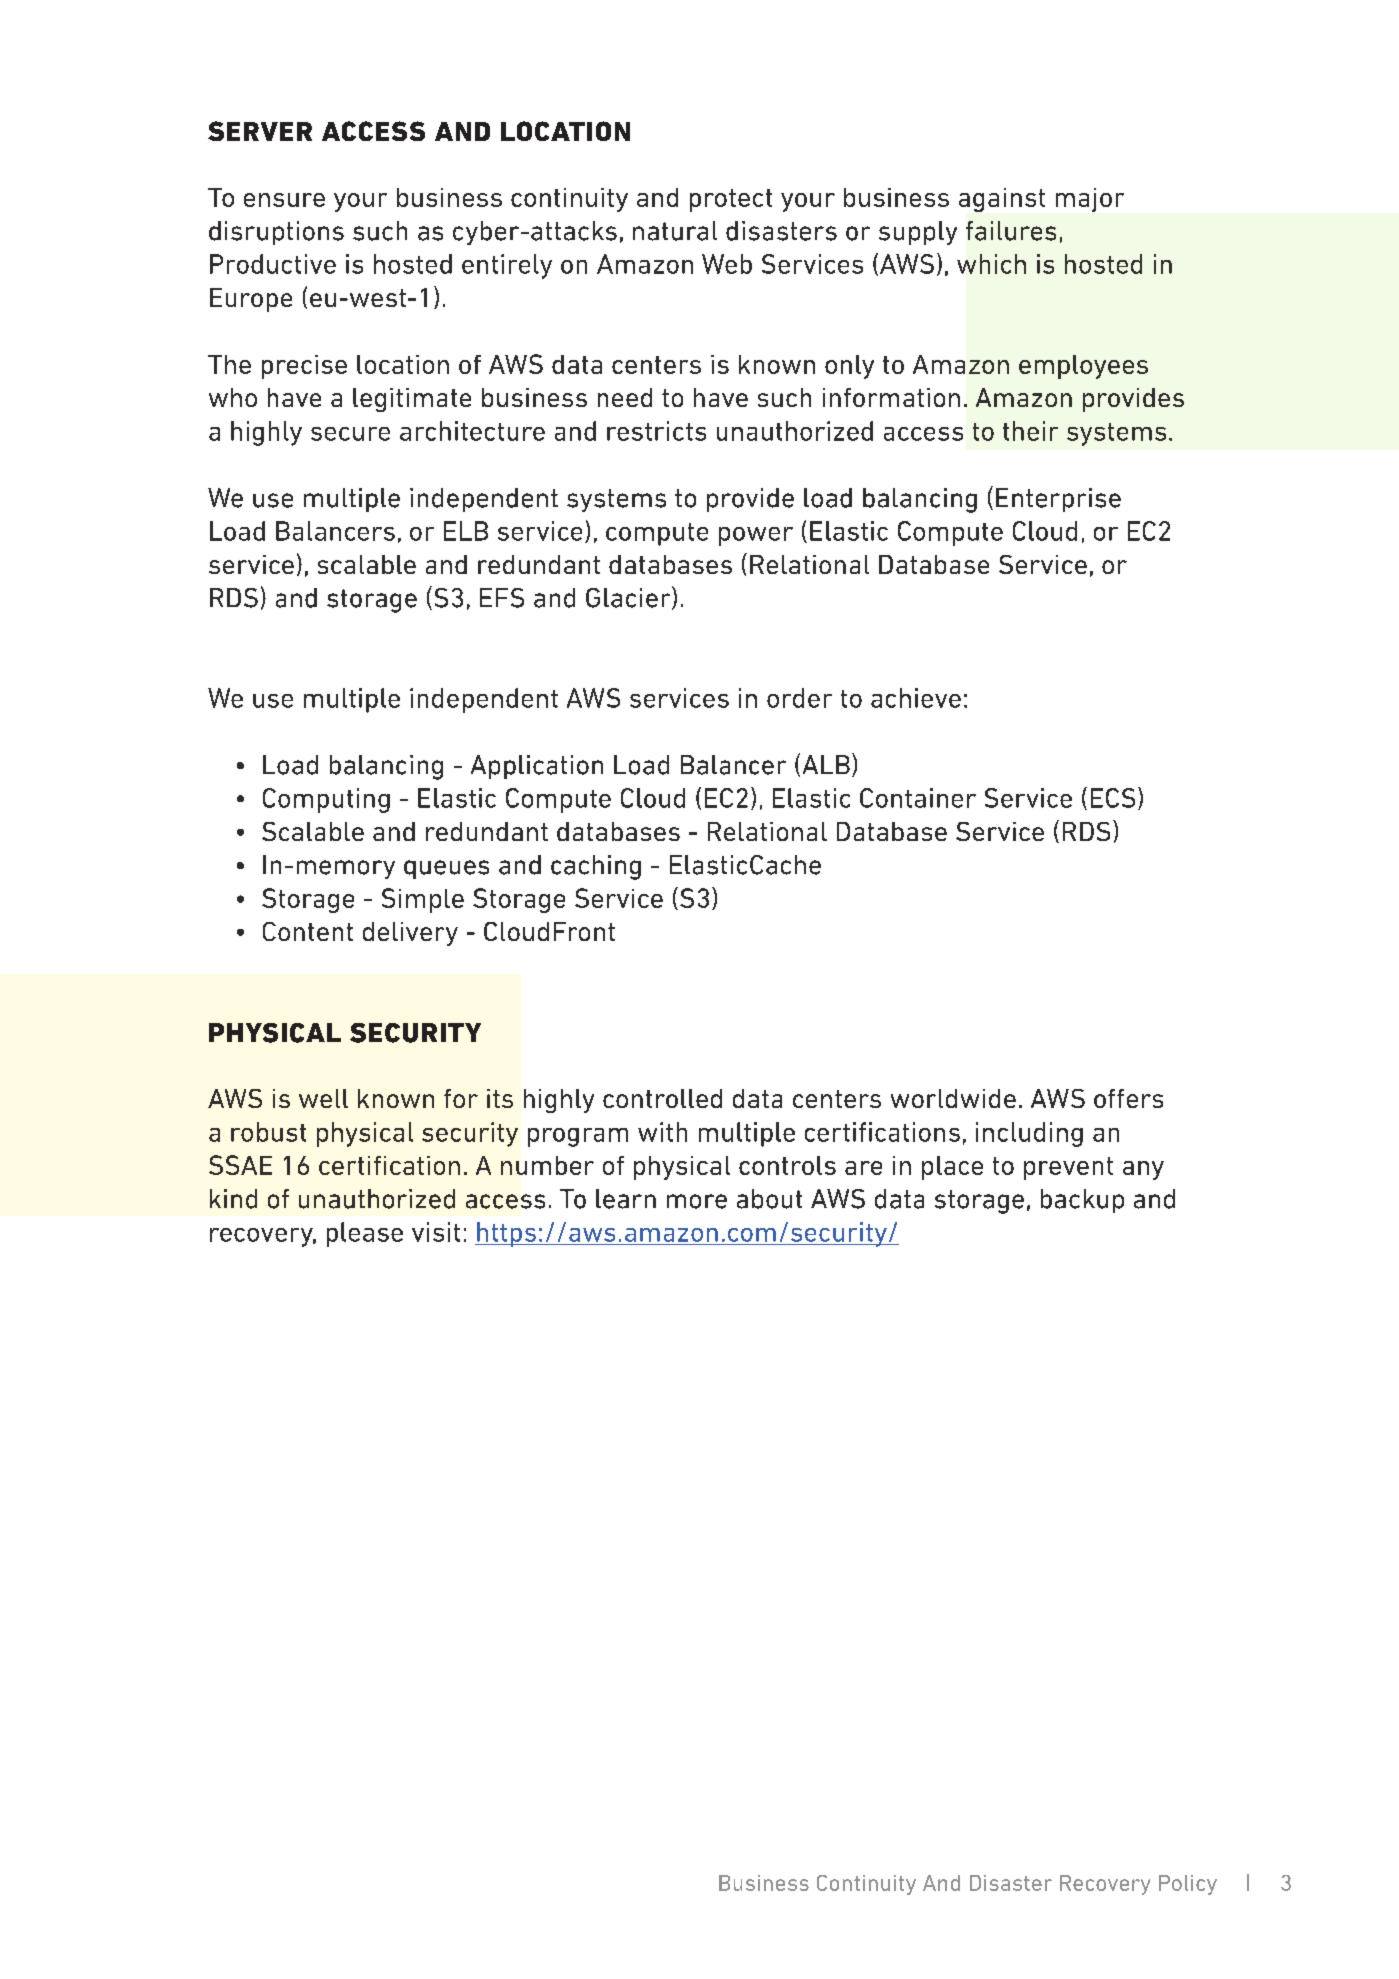  Describe the element at coordinates (1029, 1134) in the screenshot. I see `including` at that location.
